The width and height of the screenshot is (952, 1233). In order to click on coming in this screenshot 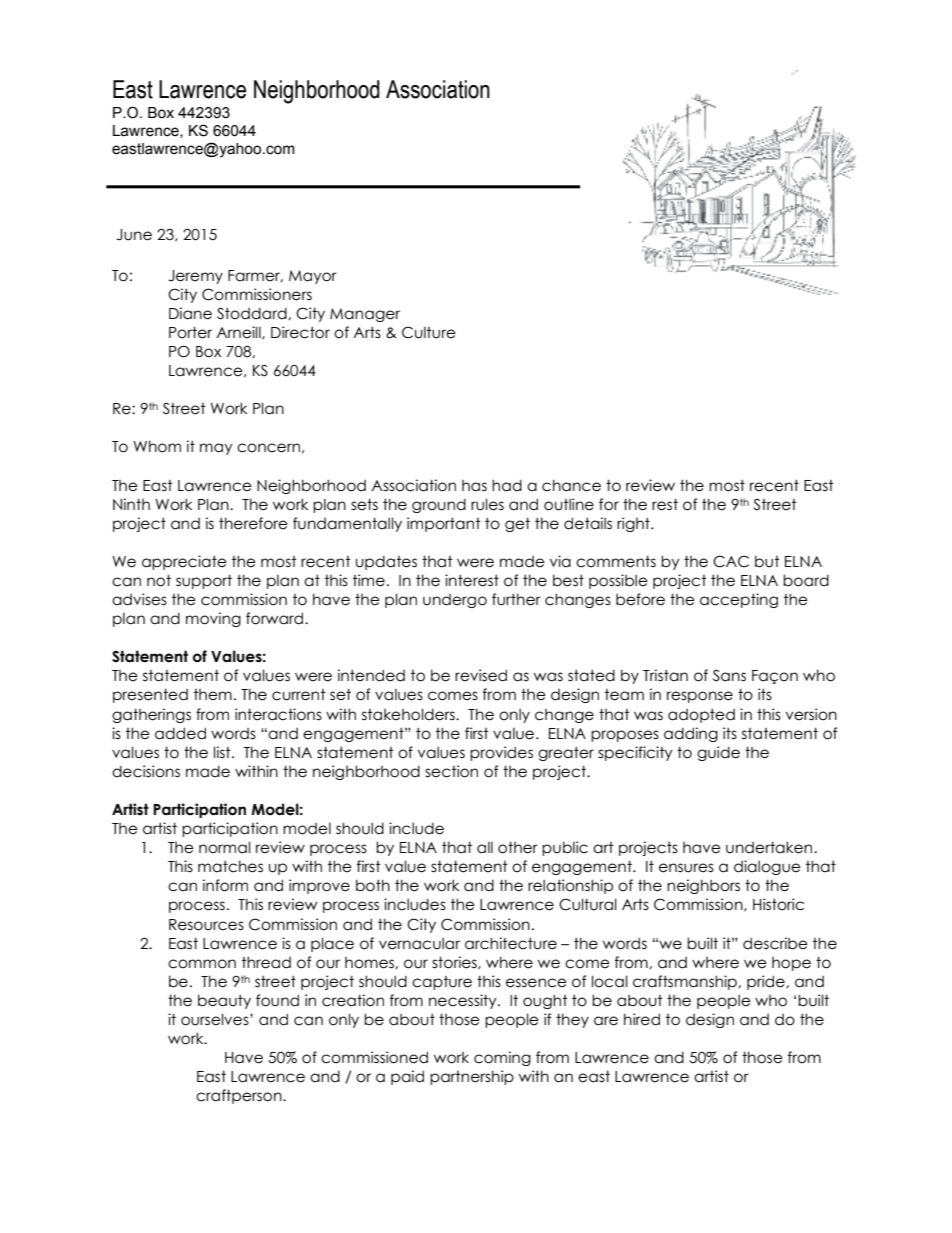, I will do `click(502, 1058)`.
